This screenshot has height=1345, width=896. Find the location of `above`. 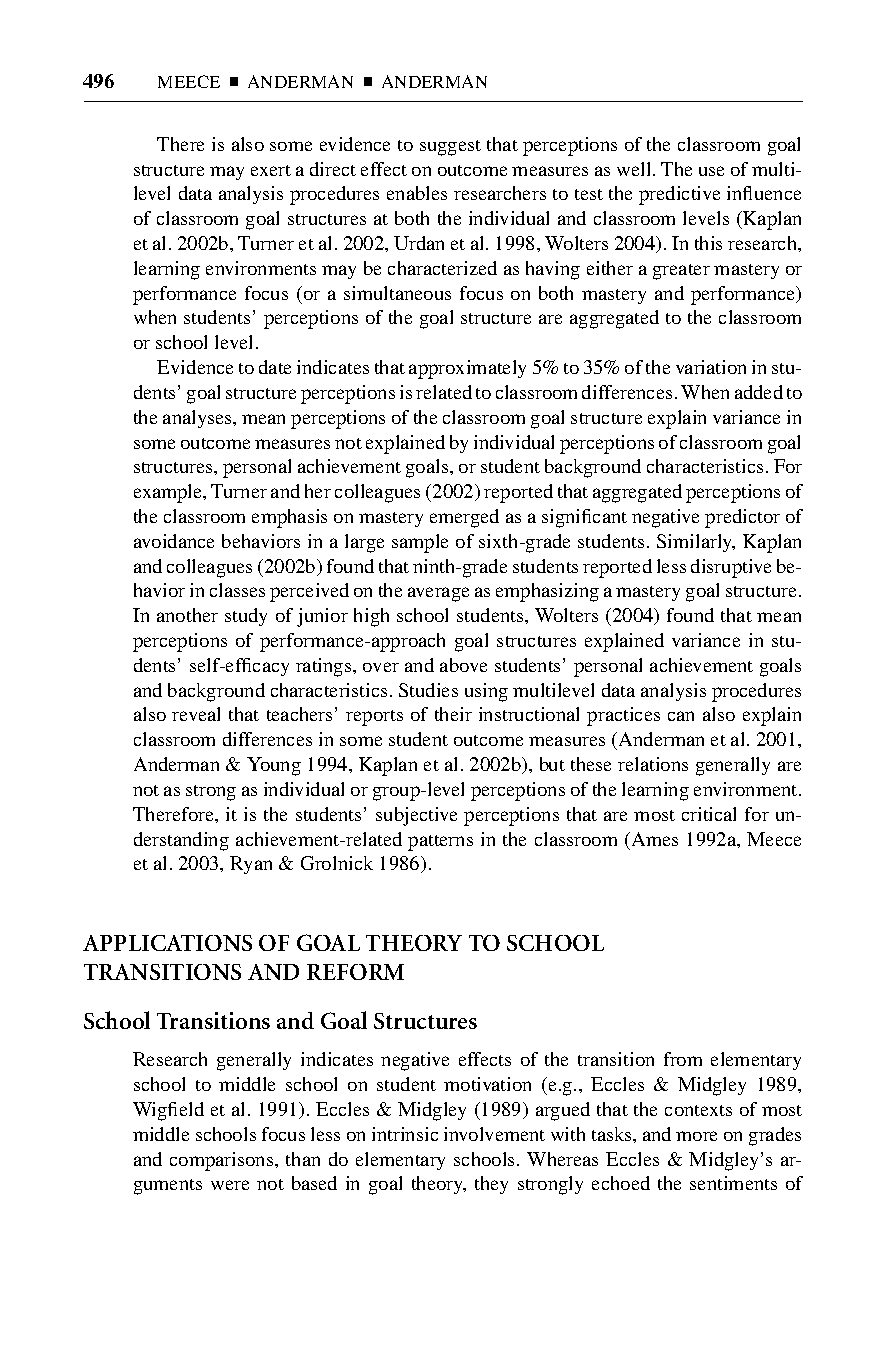

above is located at coordinates (463, 665).
